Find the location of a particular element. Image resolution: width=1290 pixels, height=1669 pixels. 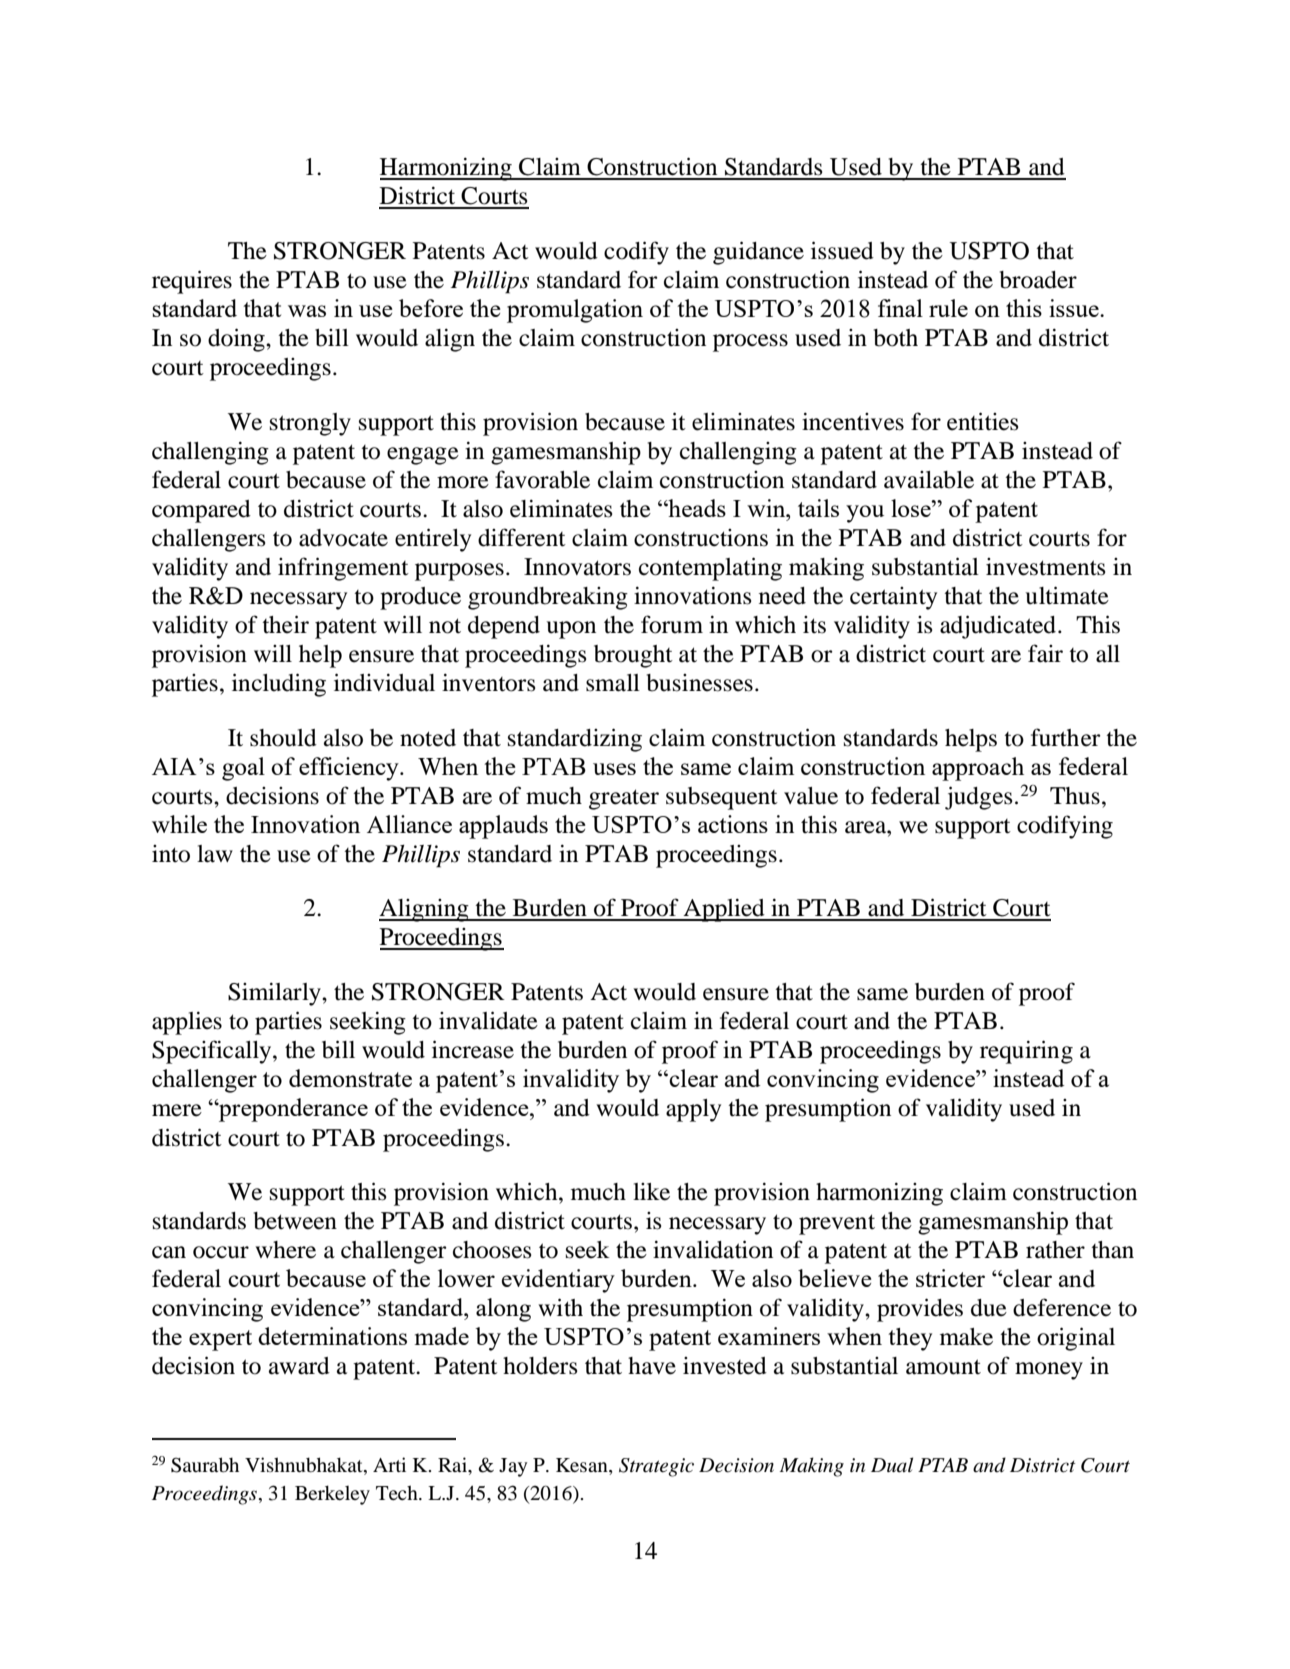

was is located at coordinates (307, 311).
